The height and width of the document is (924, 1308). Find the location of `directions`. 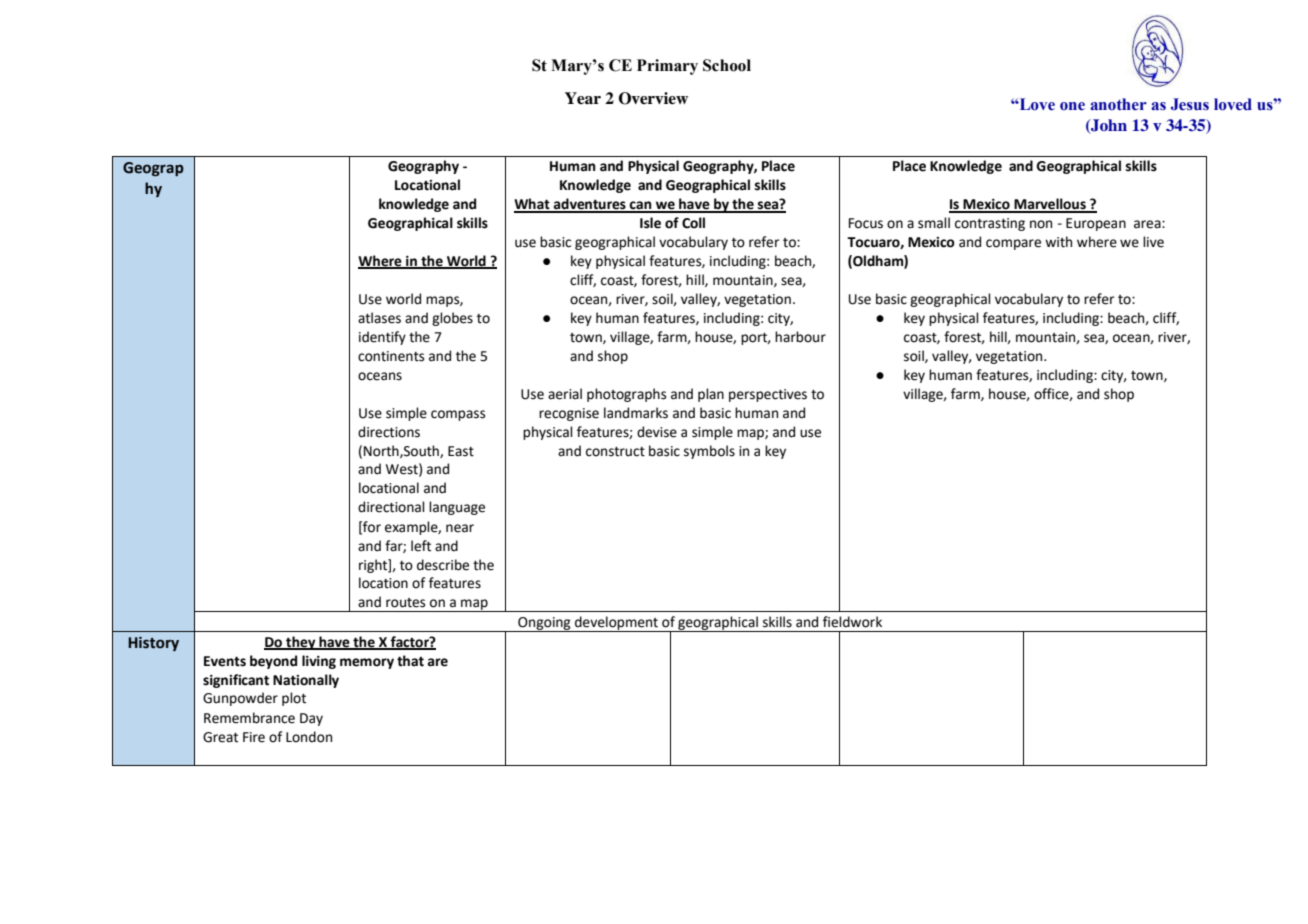

directions is located at coordinates (389, 432).
